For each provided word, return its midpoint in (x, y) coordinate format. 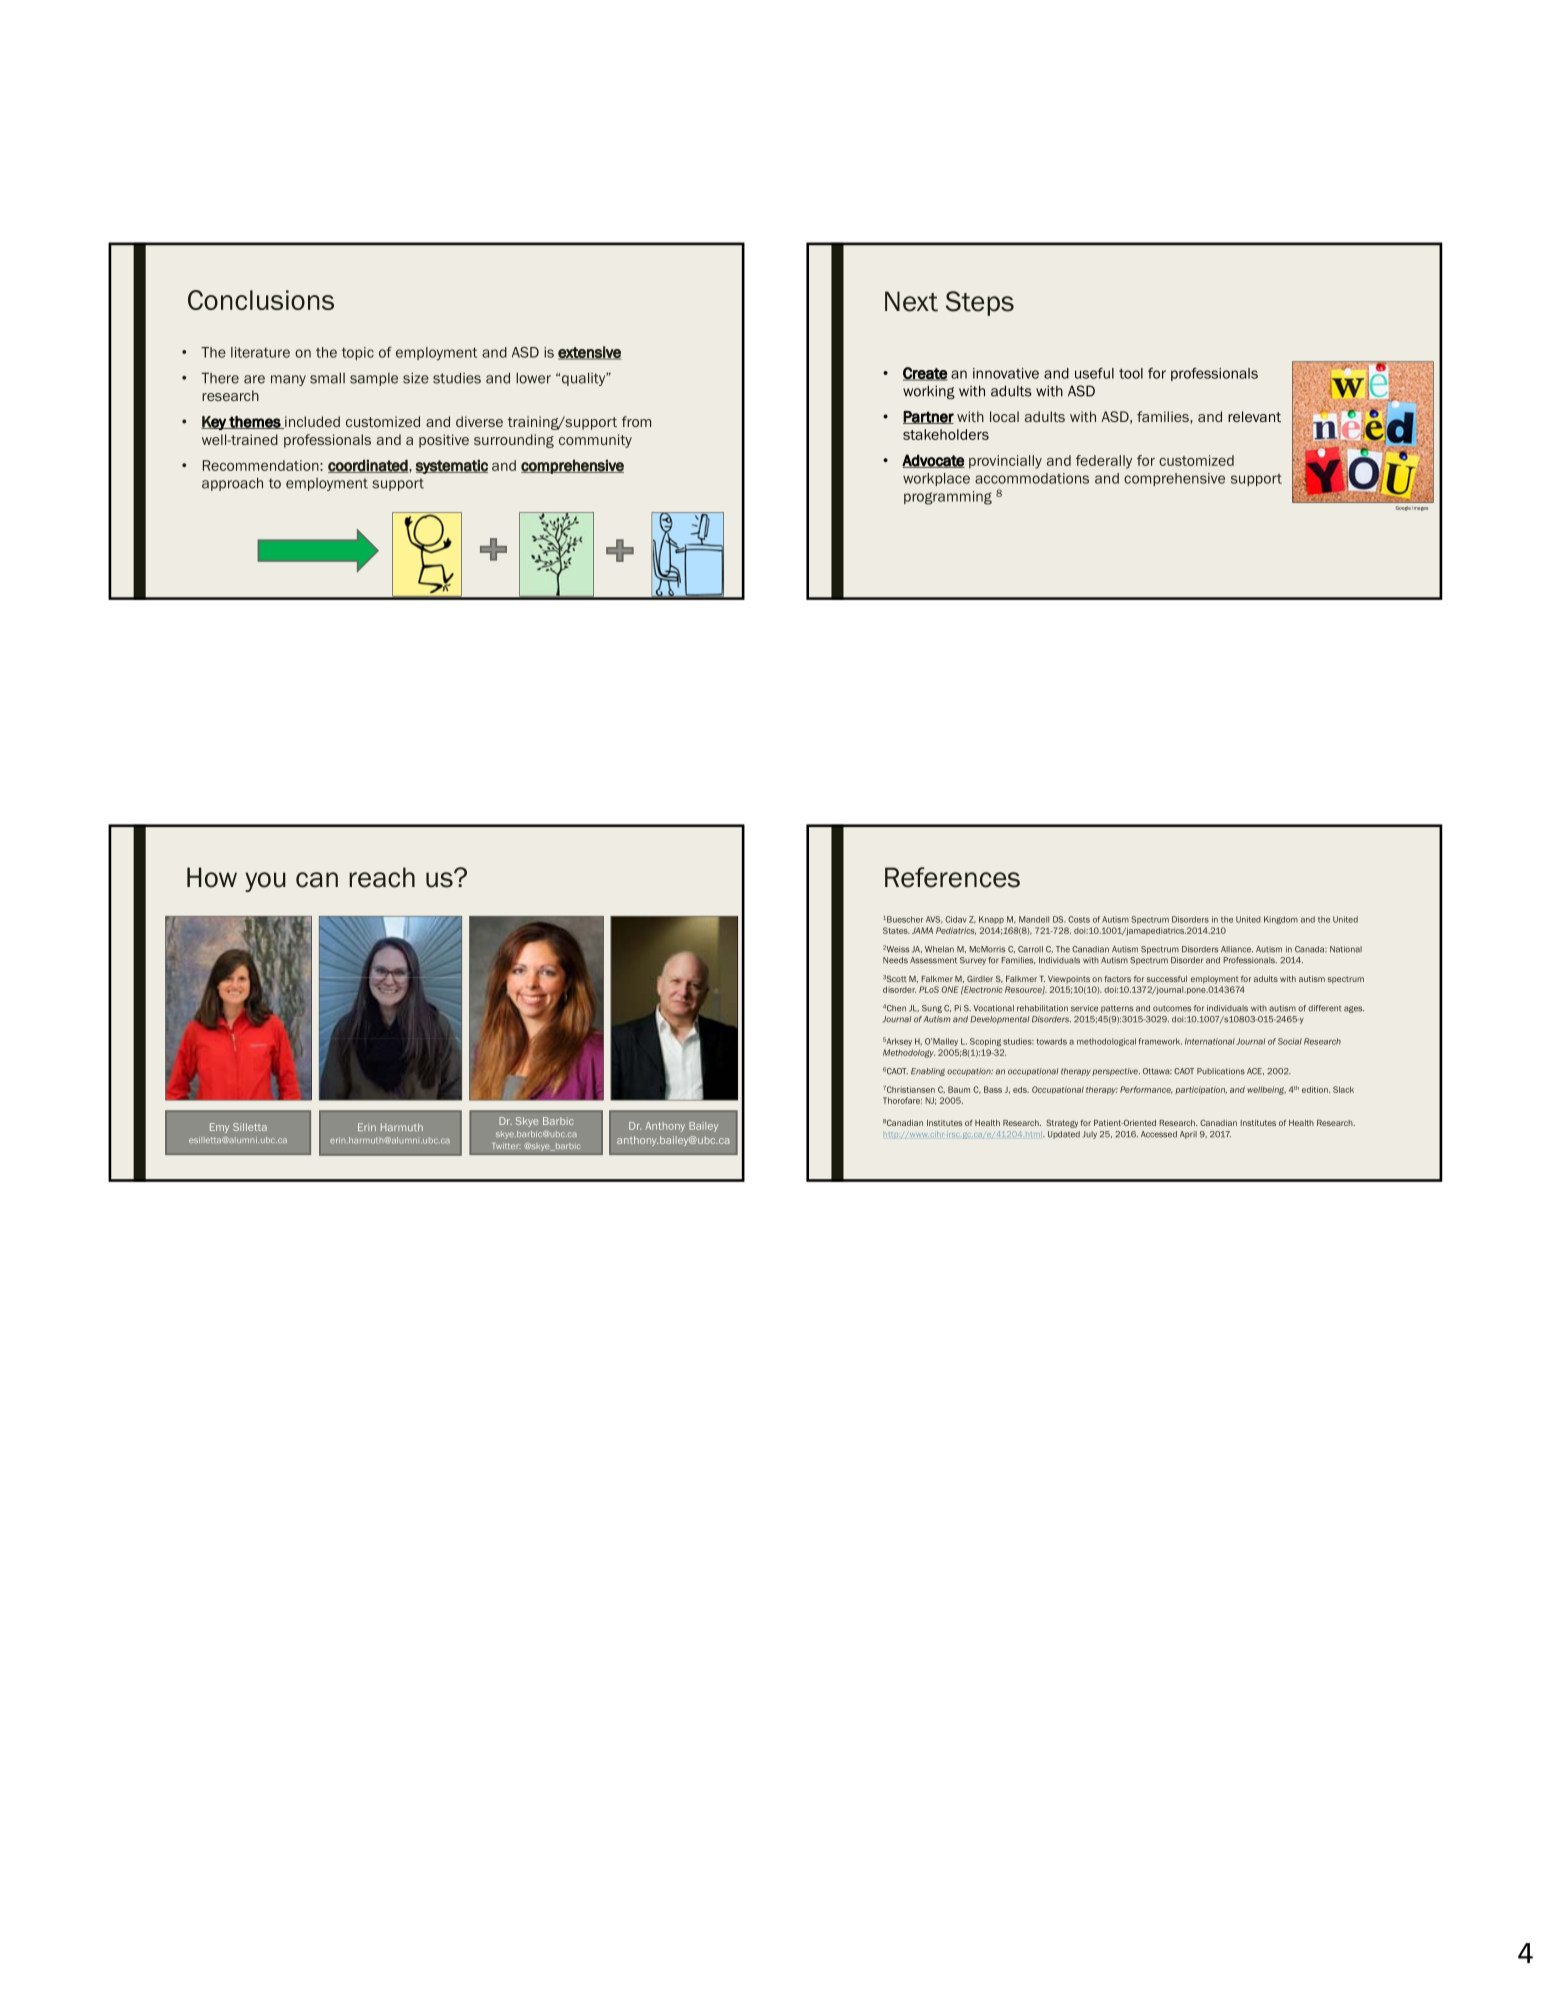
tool (1131, 373)
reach (382, 877)
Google (1403, 508)
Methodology (909, 1053)
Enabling (928, 1072)
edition (1316, 1089)
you (265, 882)
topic (358, 353)
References (952, 877)
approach (232, 484)
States (896, 930)
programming (948, 498)
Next (911, 301)
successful (1167, 979)
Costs (1079, 919)
